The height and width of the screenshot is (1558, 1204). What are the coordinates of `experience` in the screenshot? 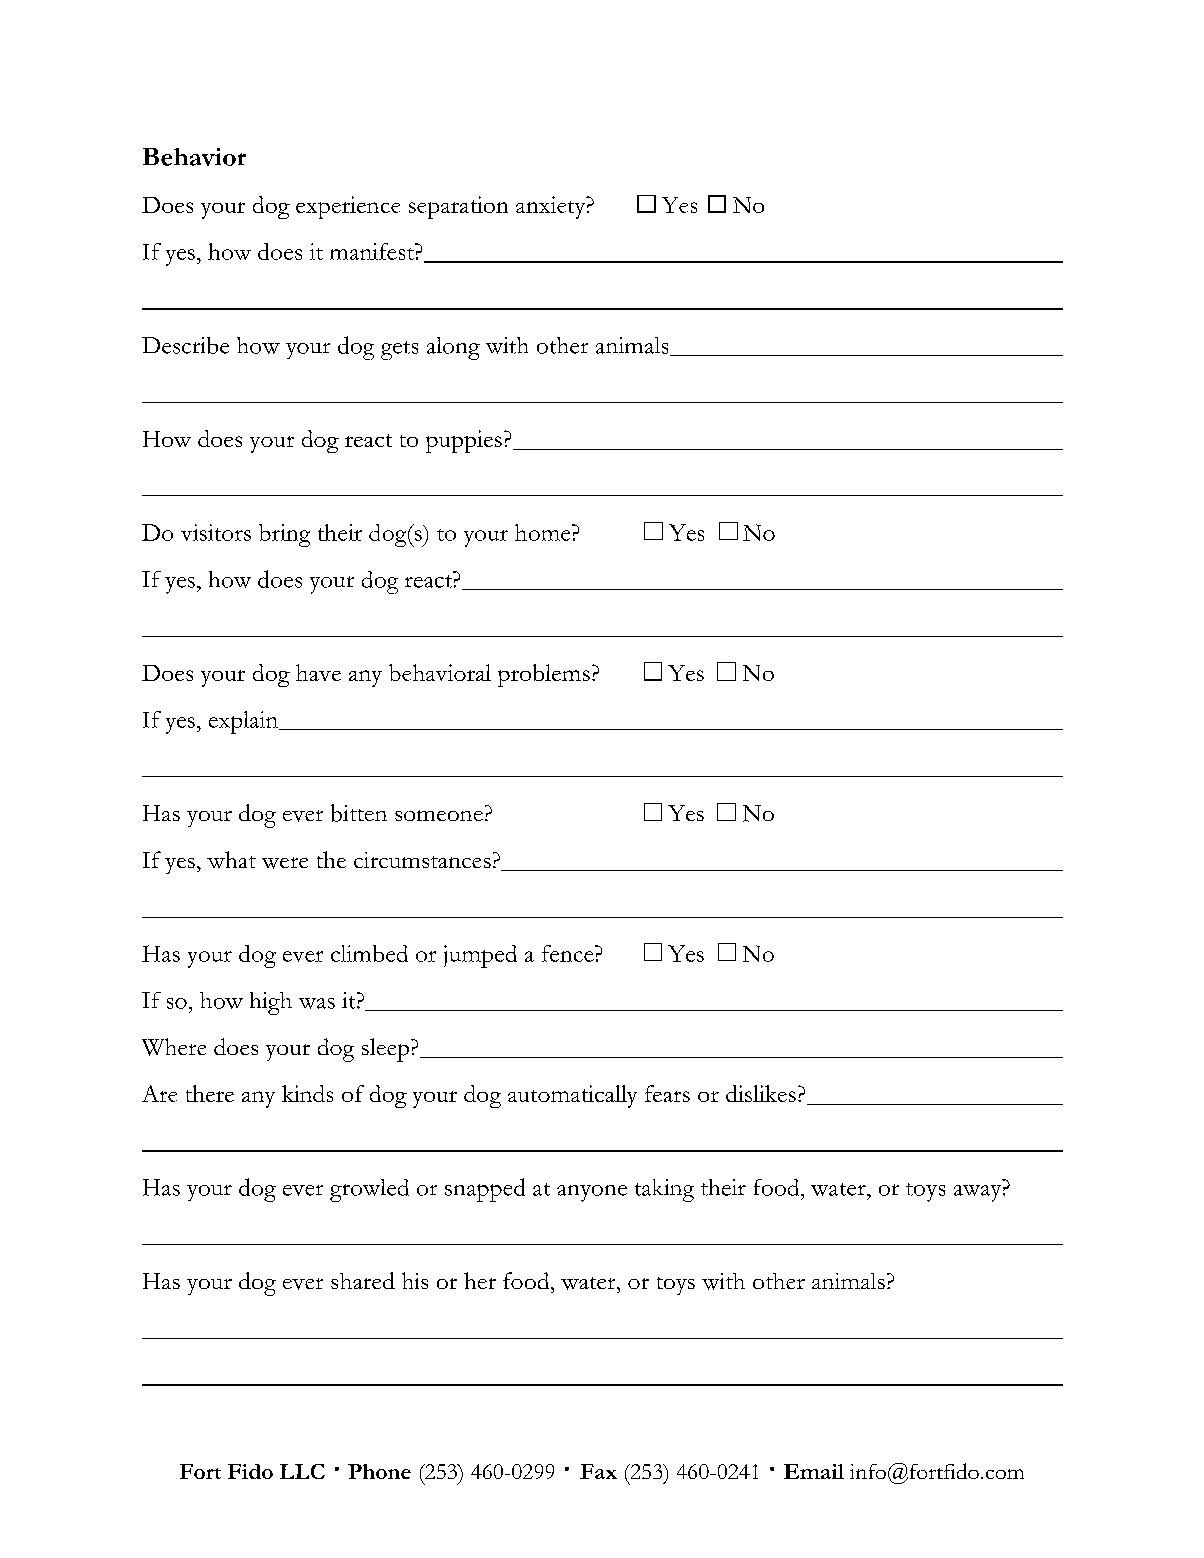 It's located at (348, 207).
